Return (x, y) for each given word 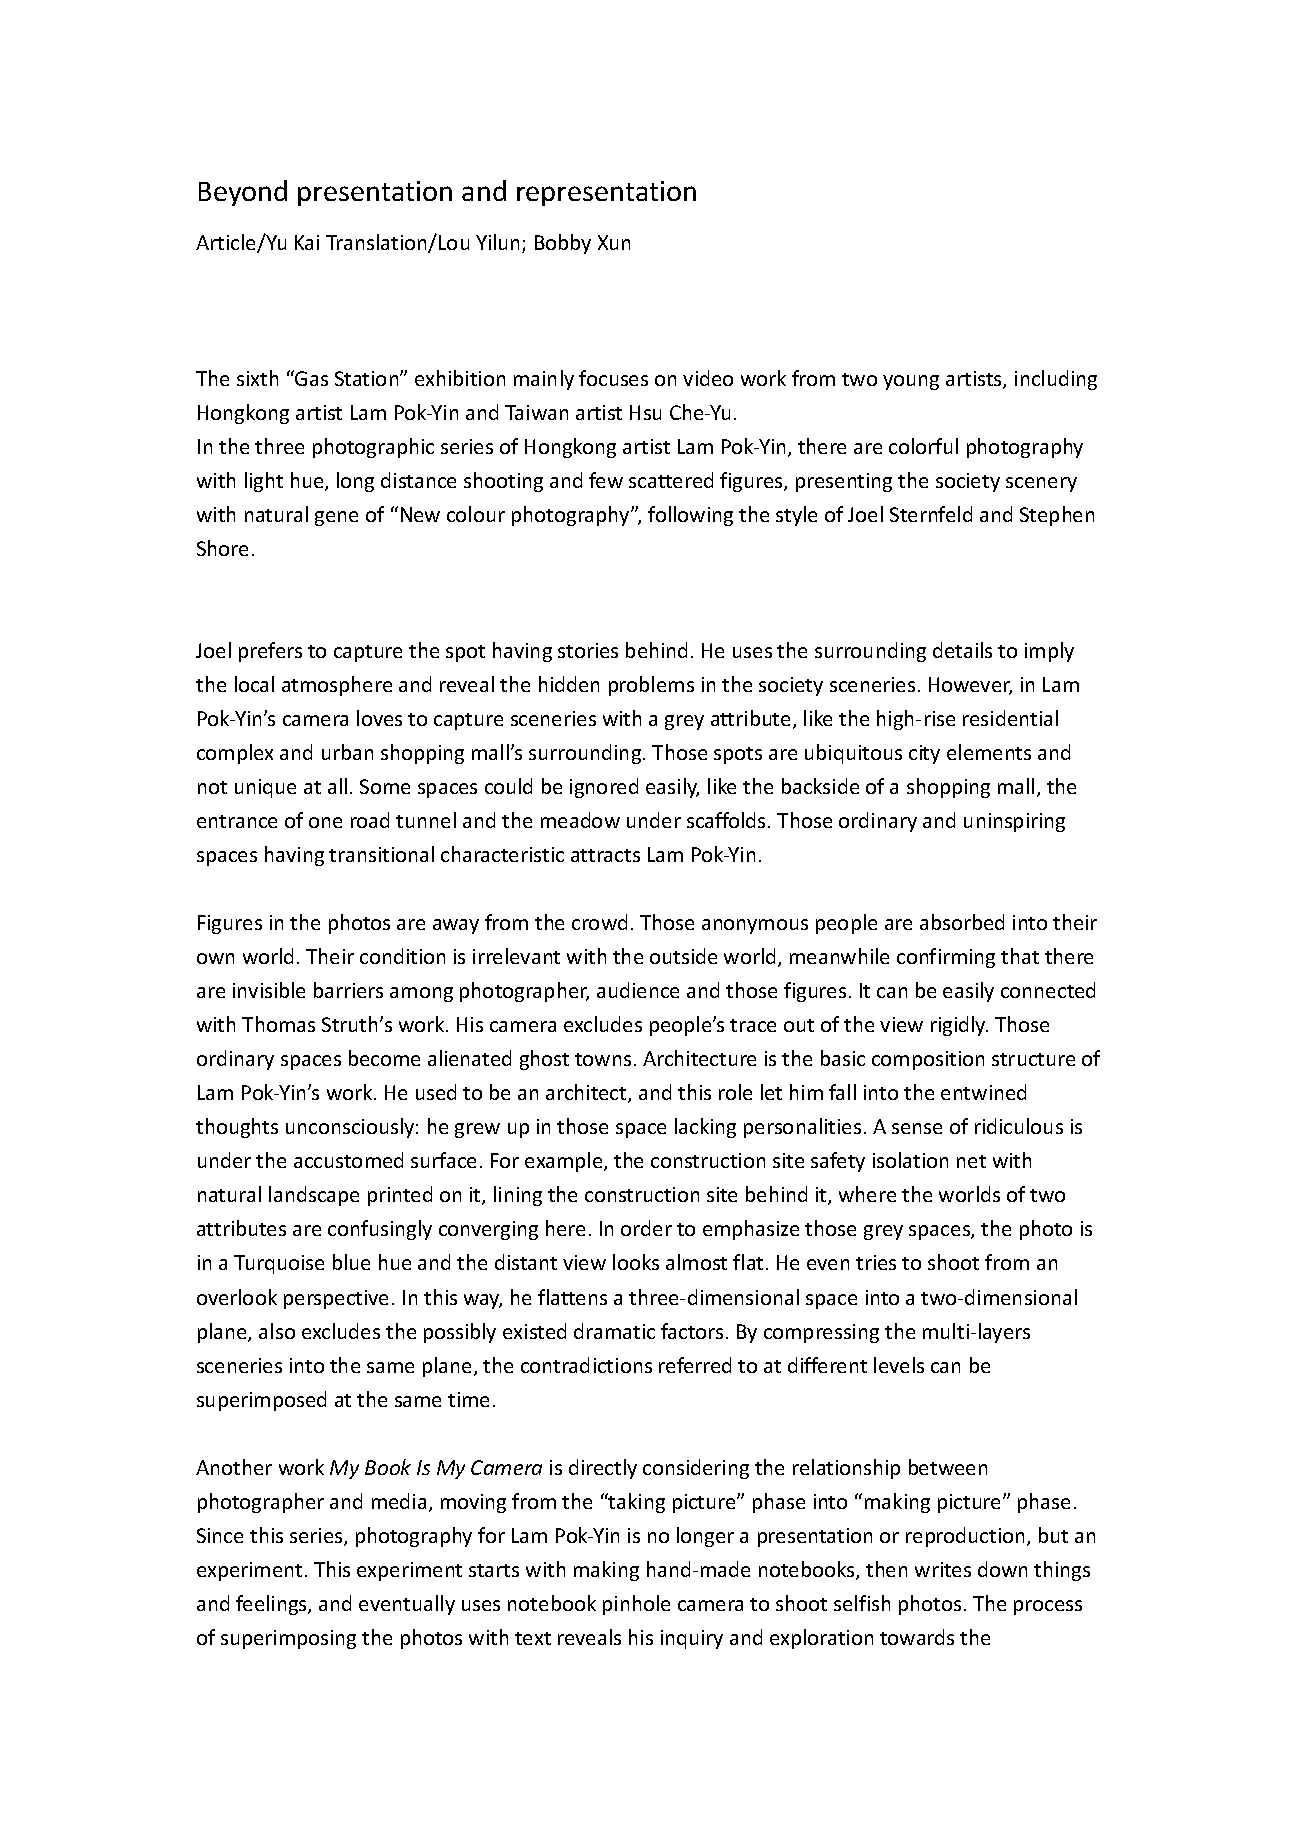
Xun (614, 242)
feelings (272, 1605)
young (911, 382)
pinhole (636, 1605)
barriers (348, 990)
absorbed (962, 922)
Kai (307, 242)
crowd (599, 922)
